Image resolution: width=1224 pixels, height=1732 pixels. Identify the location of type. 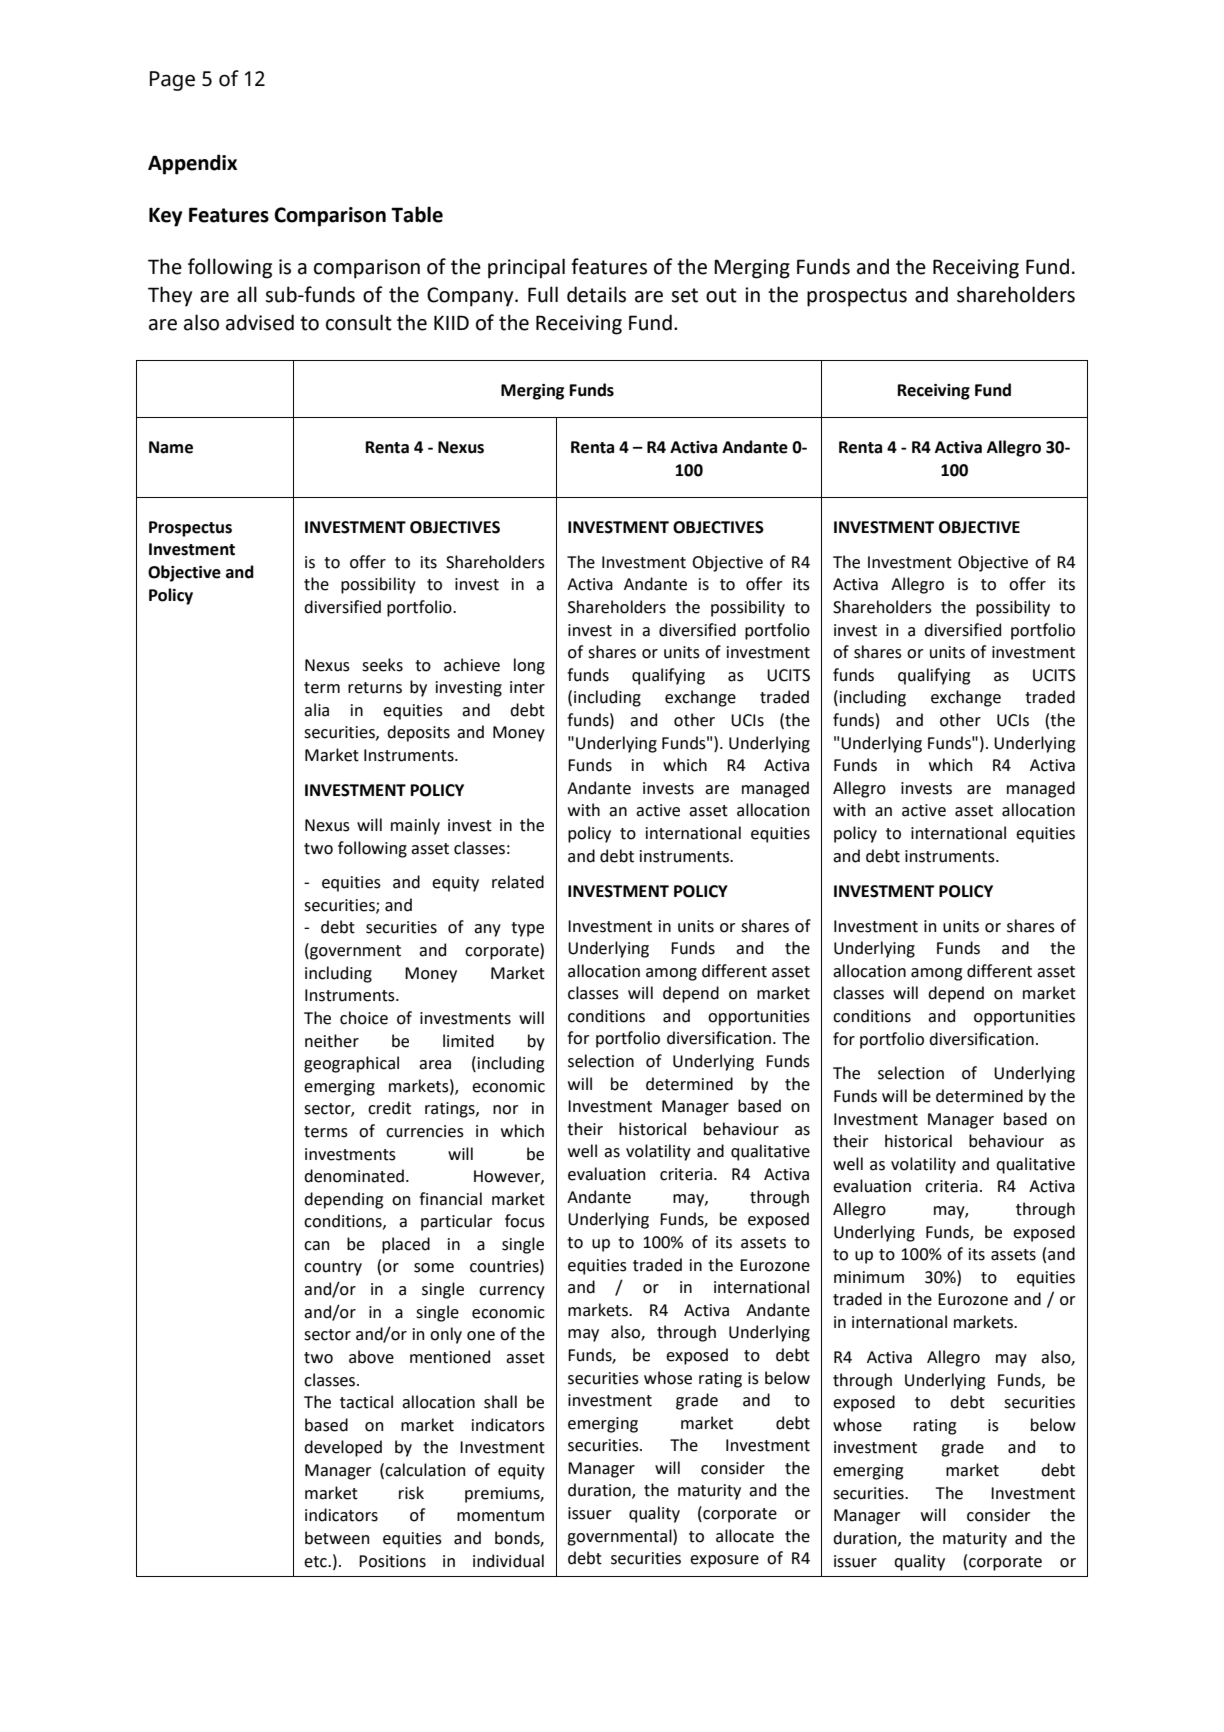
(527, 929).
